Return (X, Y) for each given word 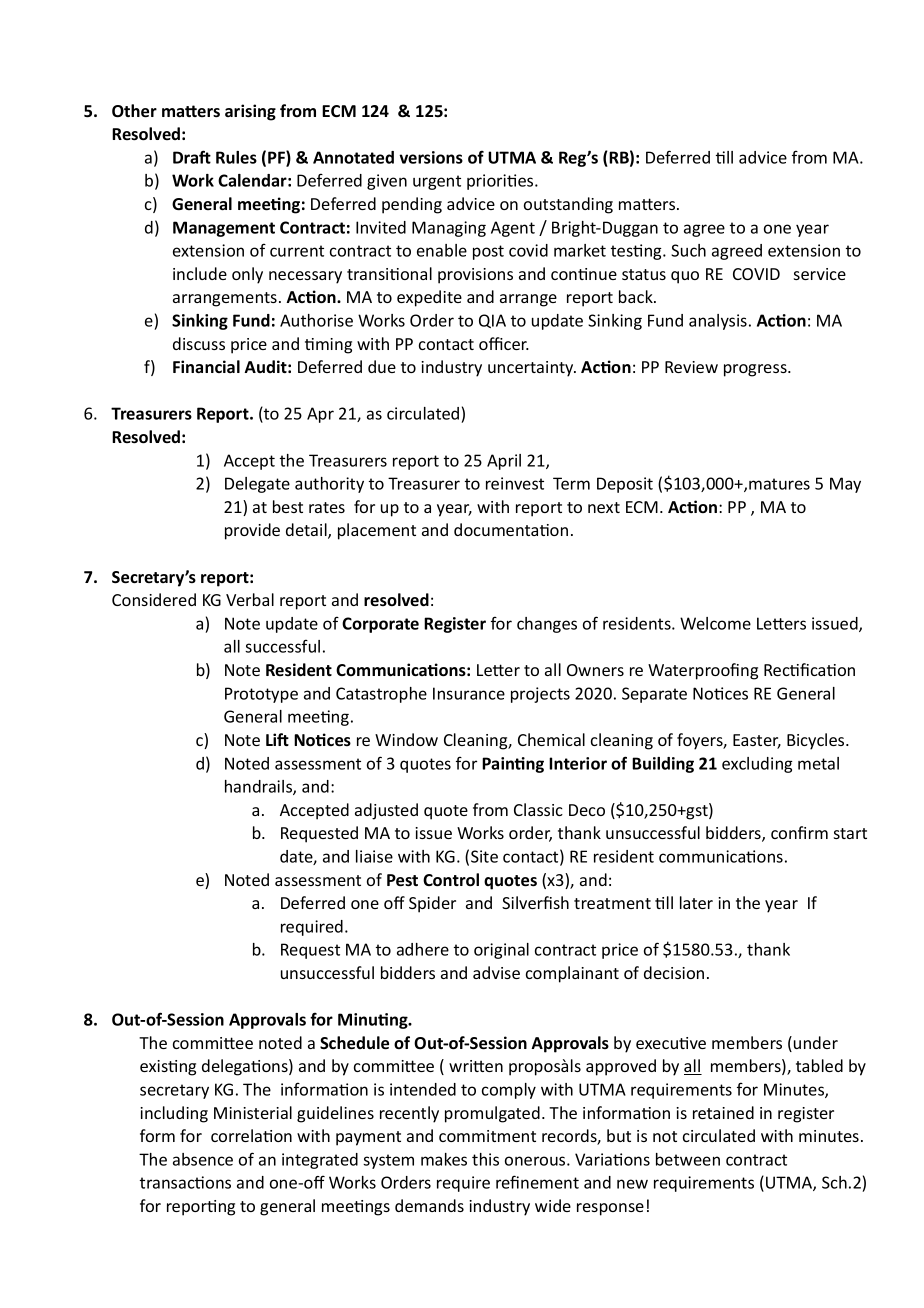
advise (496, 972)
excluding (757, 765)
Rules (236, 157)
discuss (199, 343)
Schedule (354, 1043)
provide (252, 531)
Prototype (261, 695)
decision (674, 972)
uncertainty (532, 369)
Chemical (551, 739)
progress (756, 370)
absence (203, 1159)
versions (431, 157)
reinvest (515, 483)
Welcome (715, 623)
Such (688, 250)
